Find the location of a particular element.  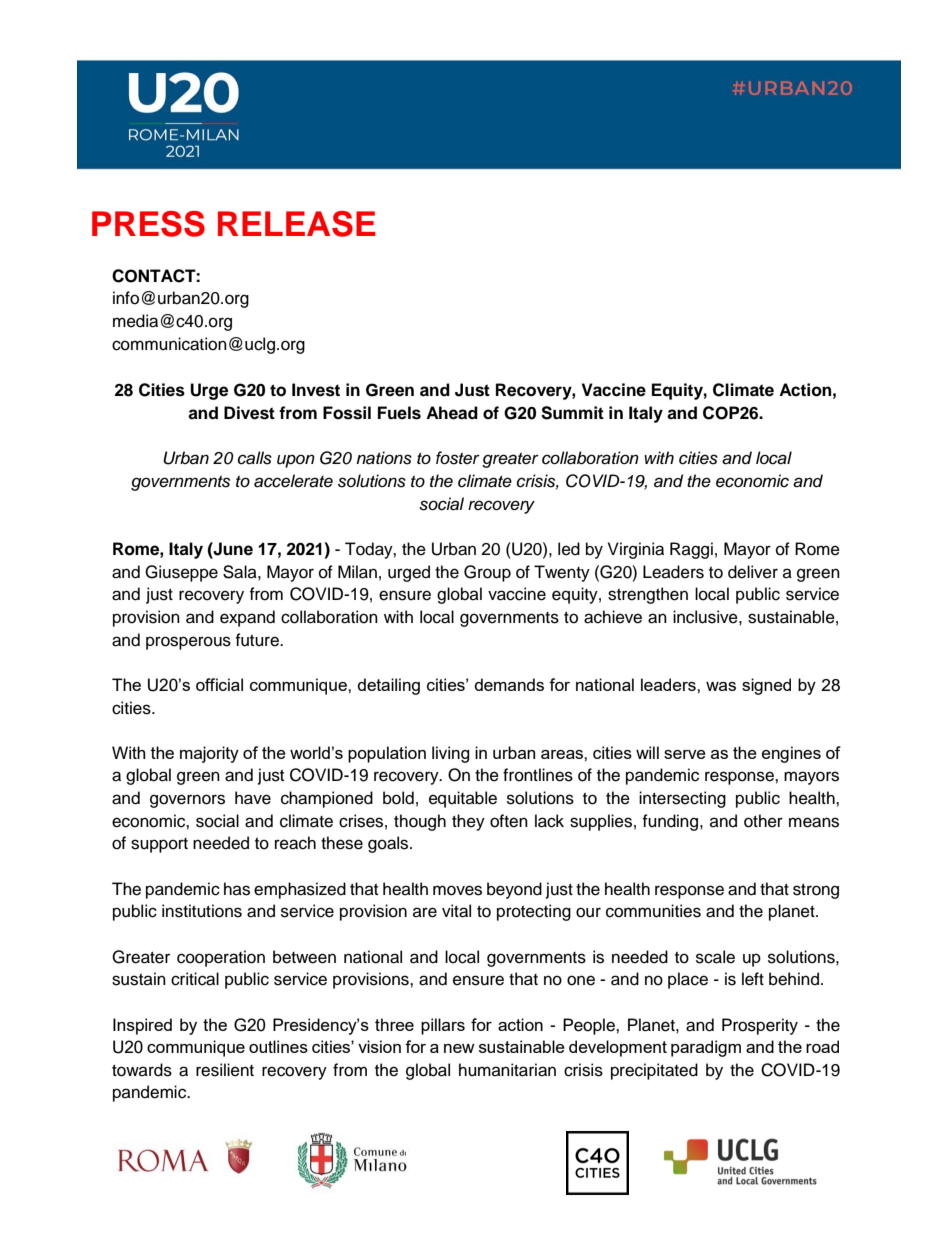

resilient is located at coordinates (225, 1070).
